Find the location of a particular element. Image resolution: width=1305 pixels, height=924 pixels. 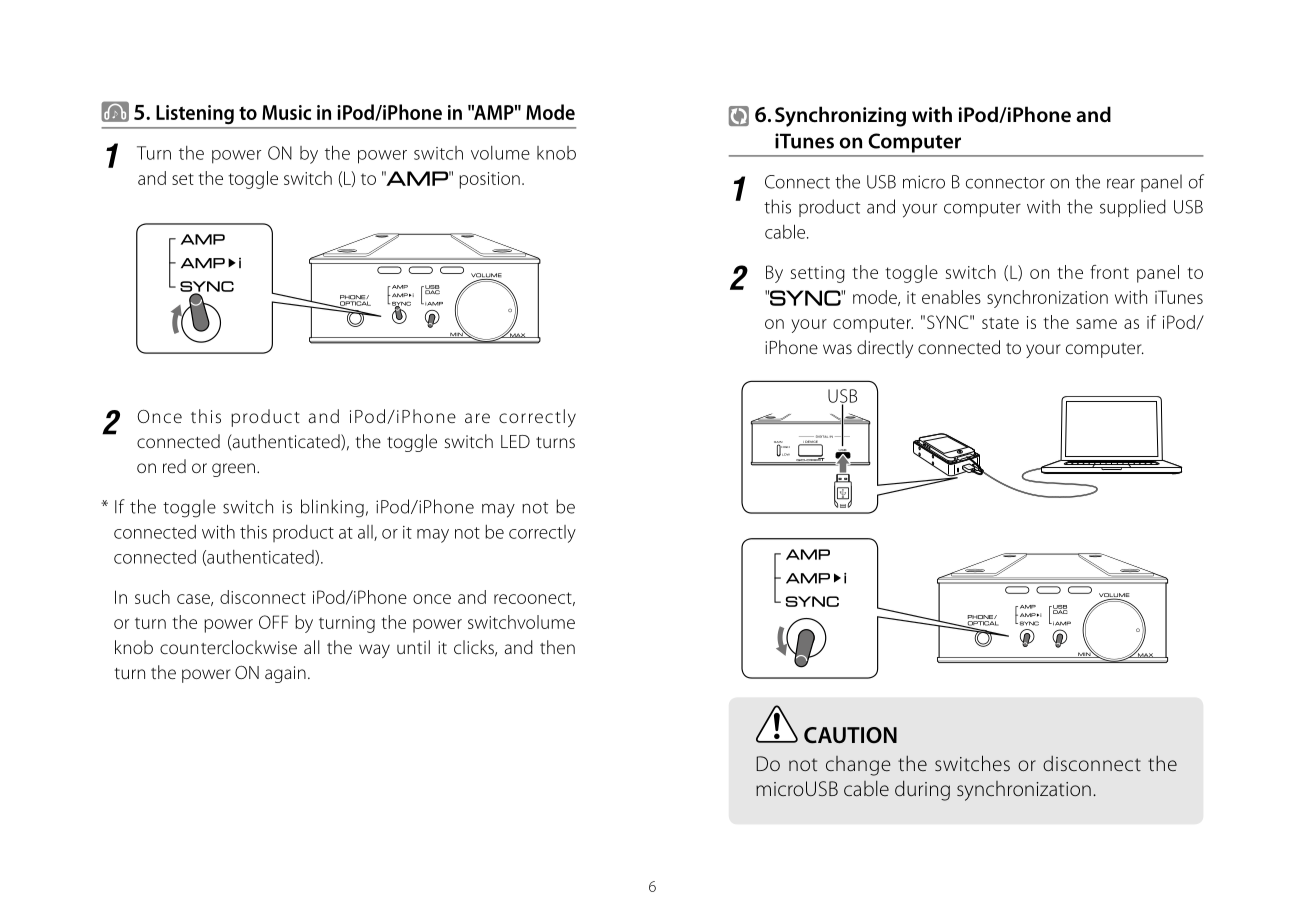

position is located at coordinates (489, 180).
